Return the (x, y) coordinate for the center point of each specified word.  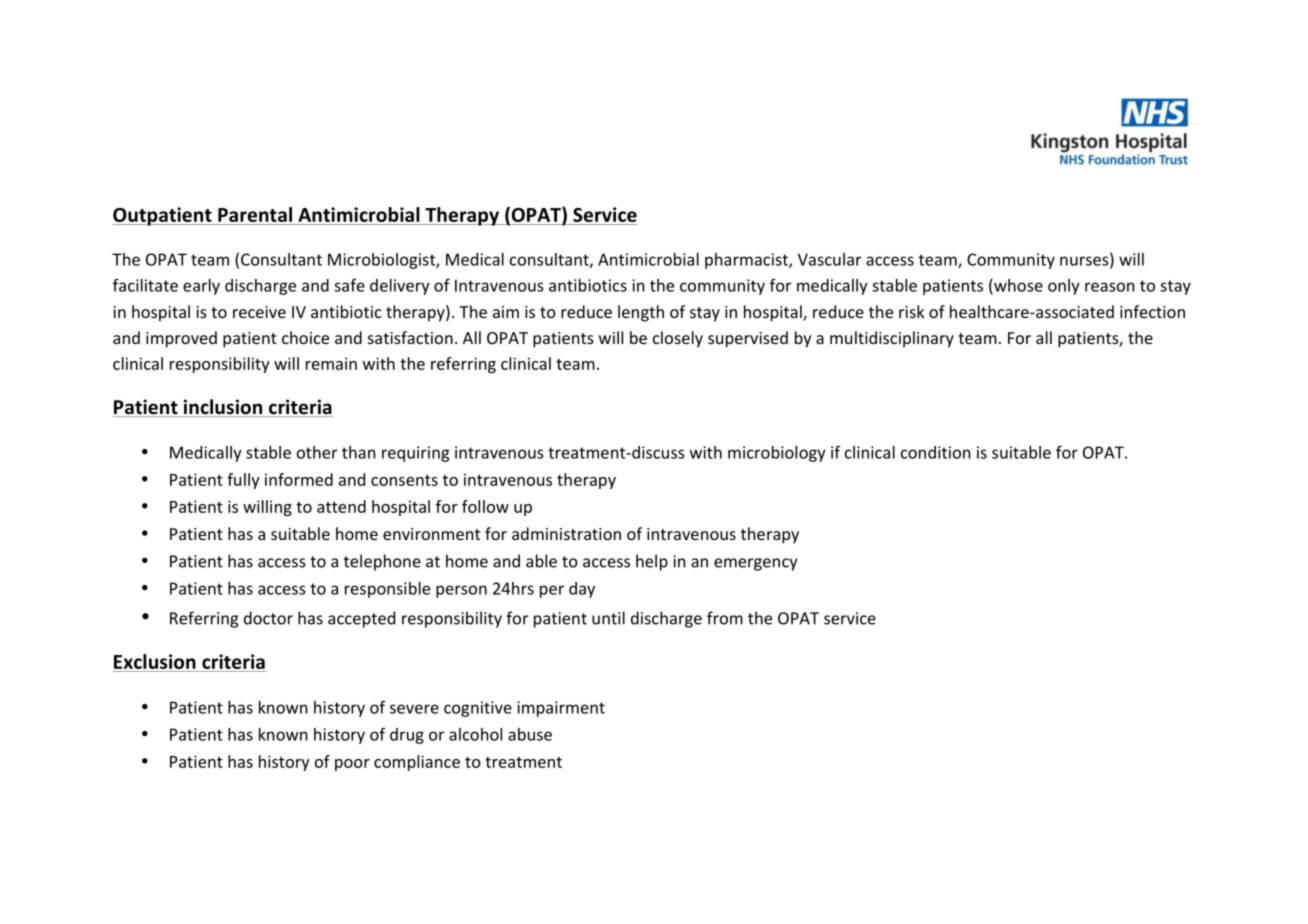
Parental (255, 214)
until (608, 618)
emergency (755, 564)
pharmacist (747, 261)
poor (352, 765)
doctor (268, 618)
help (652, 562)
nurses (1085, 261)
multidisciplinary (892, 339)
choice (305, 337)
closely (678, 339)
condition (936, 452)
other (317, 452)
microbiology (777, 454)
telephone (382, 562)
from (725, 618)
